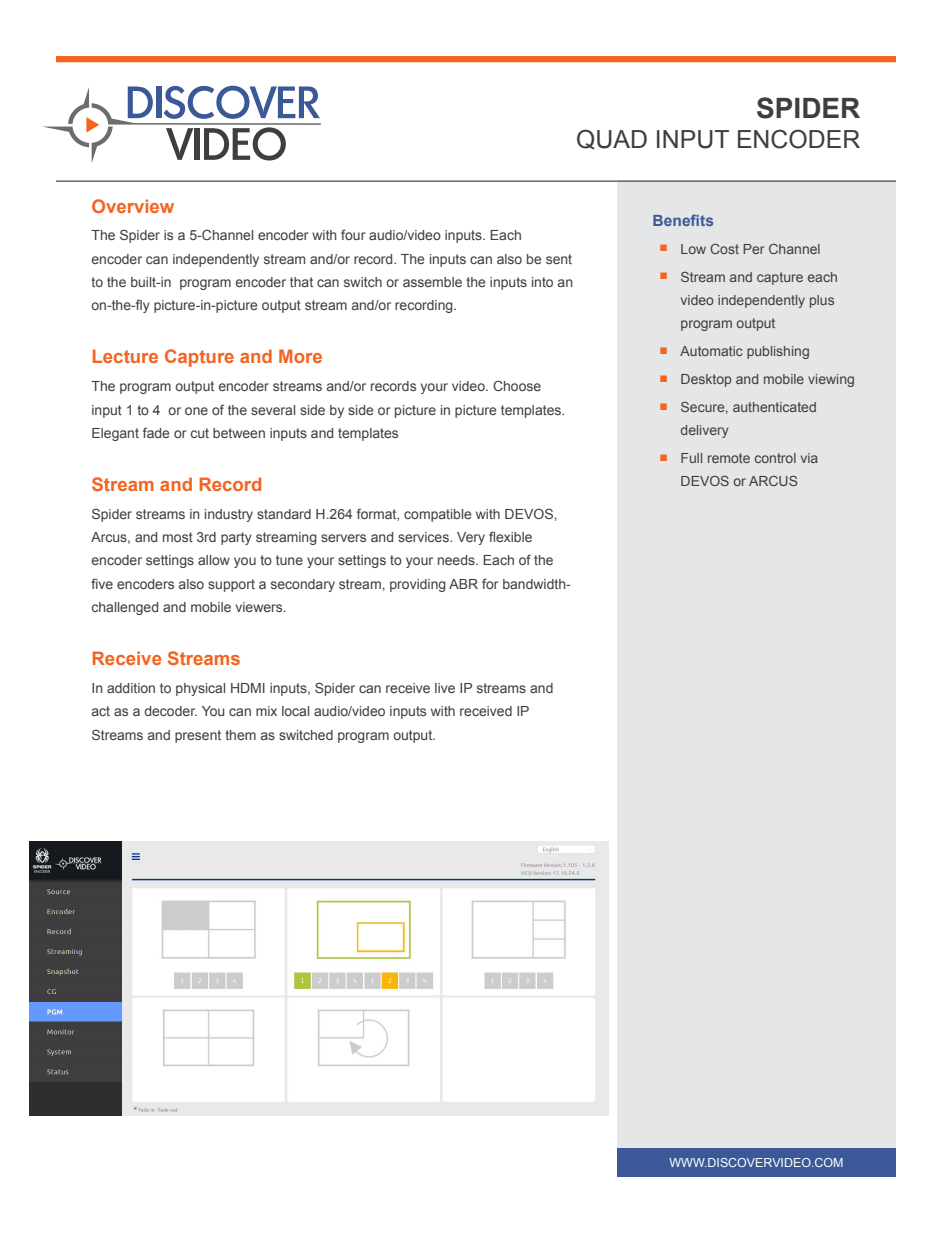 Image resolution: width=952 pixels, height=1233 pixels. What do you see at coordinates (729, 458) in the page?
I see `remote` at bounding box center [729, 458].
